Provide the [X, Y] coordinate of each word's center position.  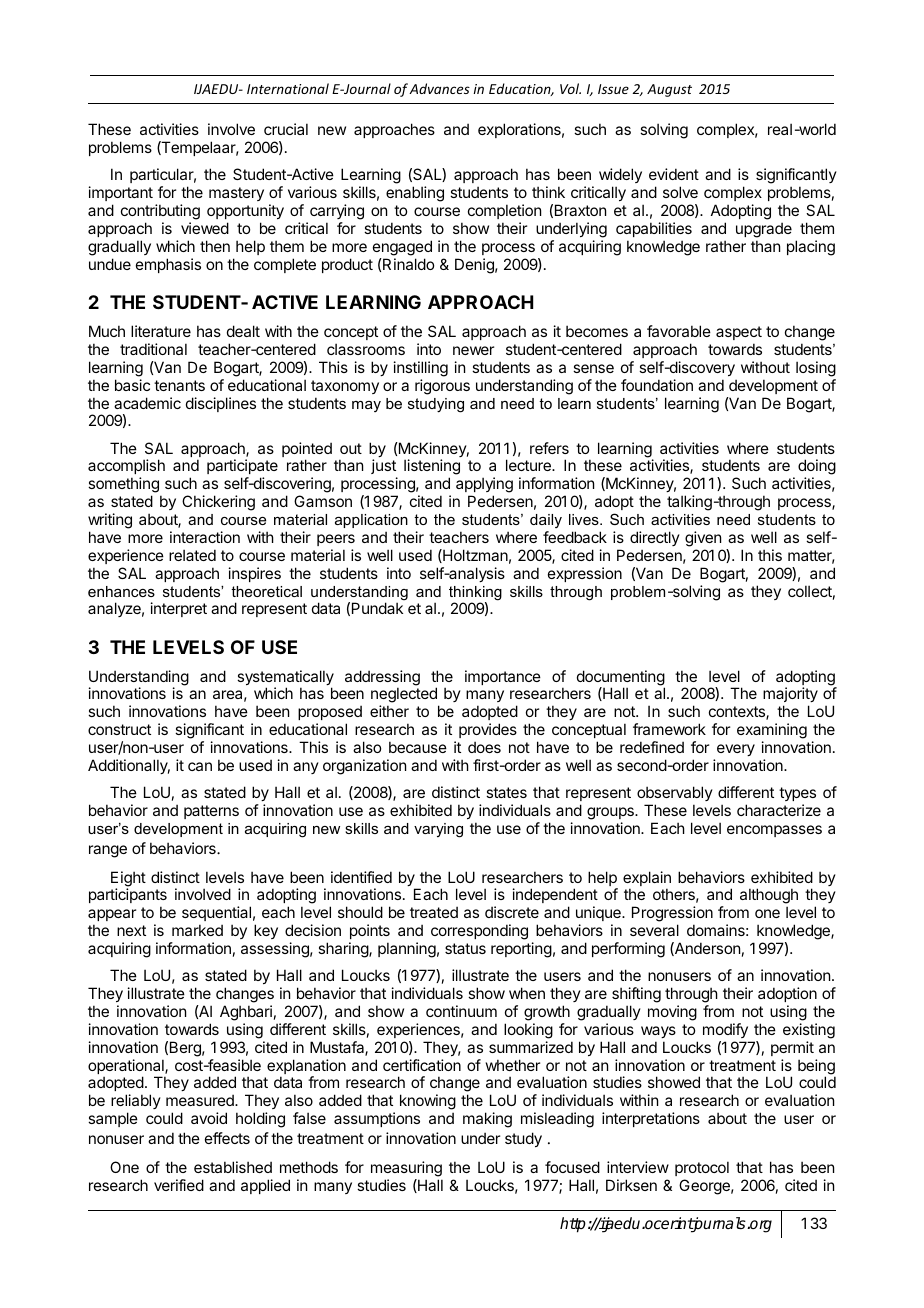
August [669, 90]
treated [434, 912]
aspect [739, 333]
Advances [439, 88]
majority [790, 696]
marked [197, 930]
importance [503, 677]
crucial [286, 129]
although [769, 897]
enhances [121, 591]
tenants [179, 385]
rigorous [442, 387]
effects [227, 1138]
